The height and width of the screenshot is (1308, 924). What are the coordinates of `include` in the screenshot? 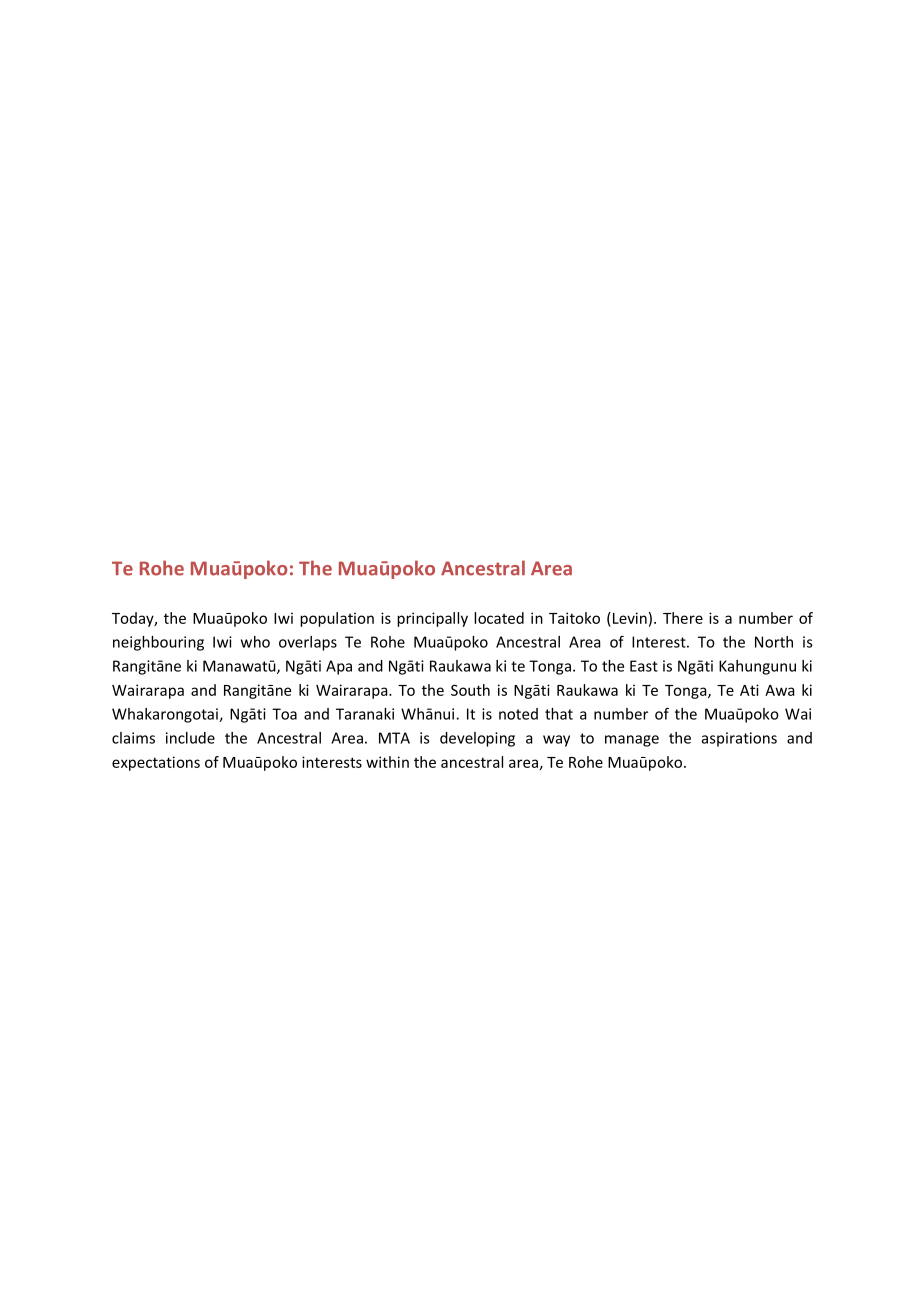 It's located at (190, 738).
